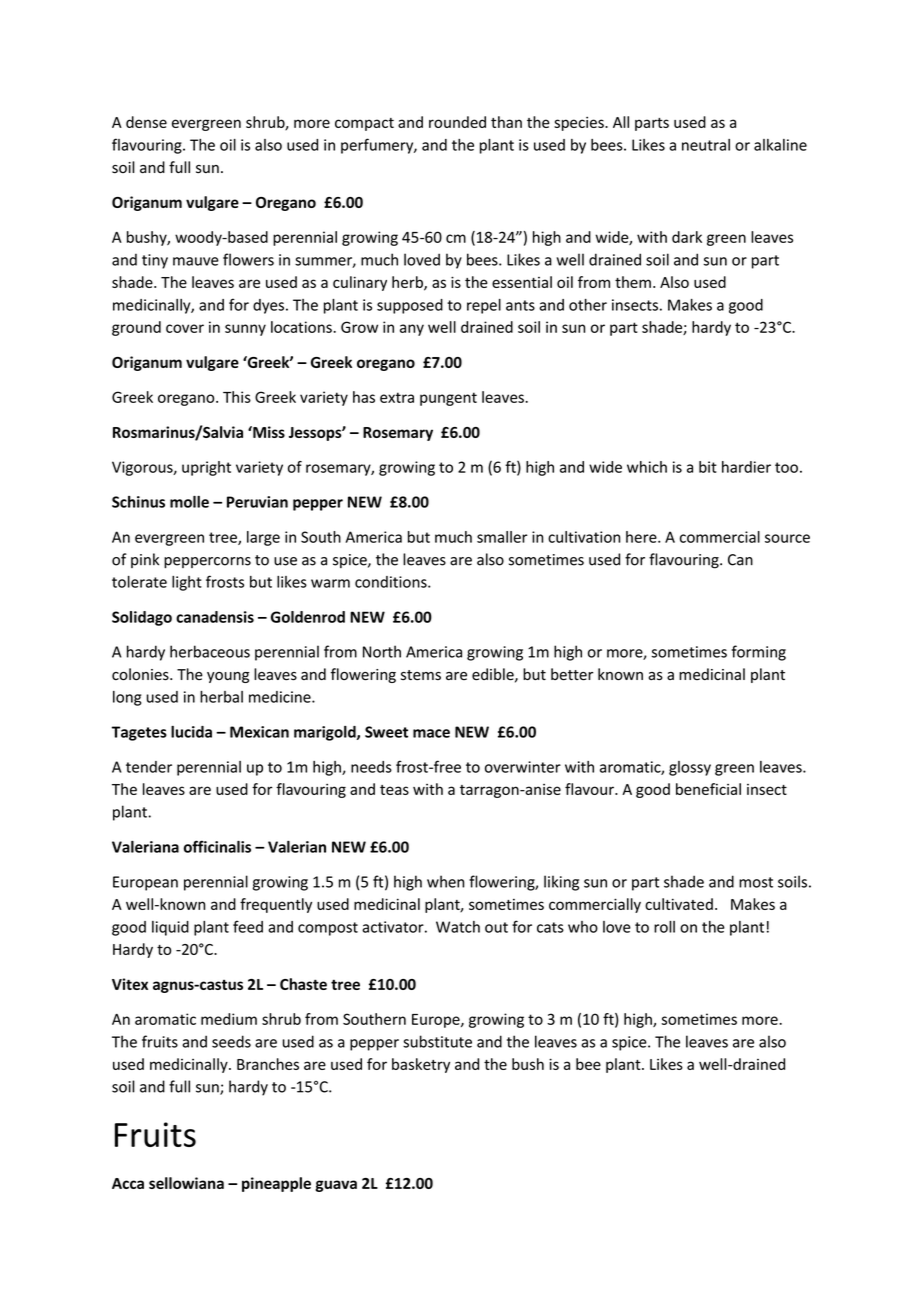 This screenshot has width=924, height=1308. I want to click on roll, so click(664, 927).
